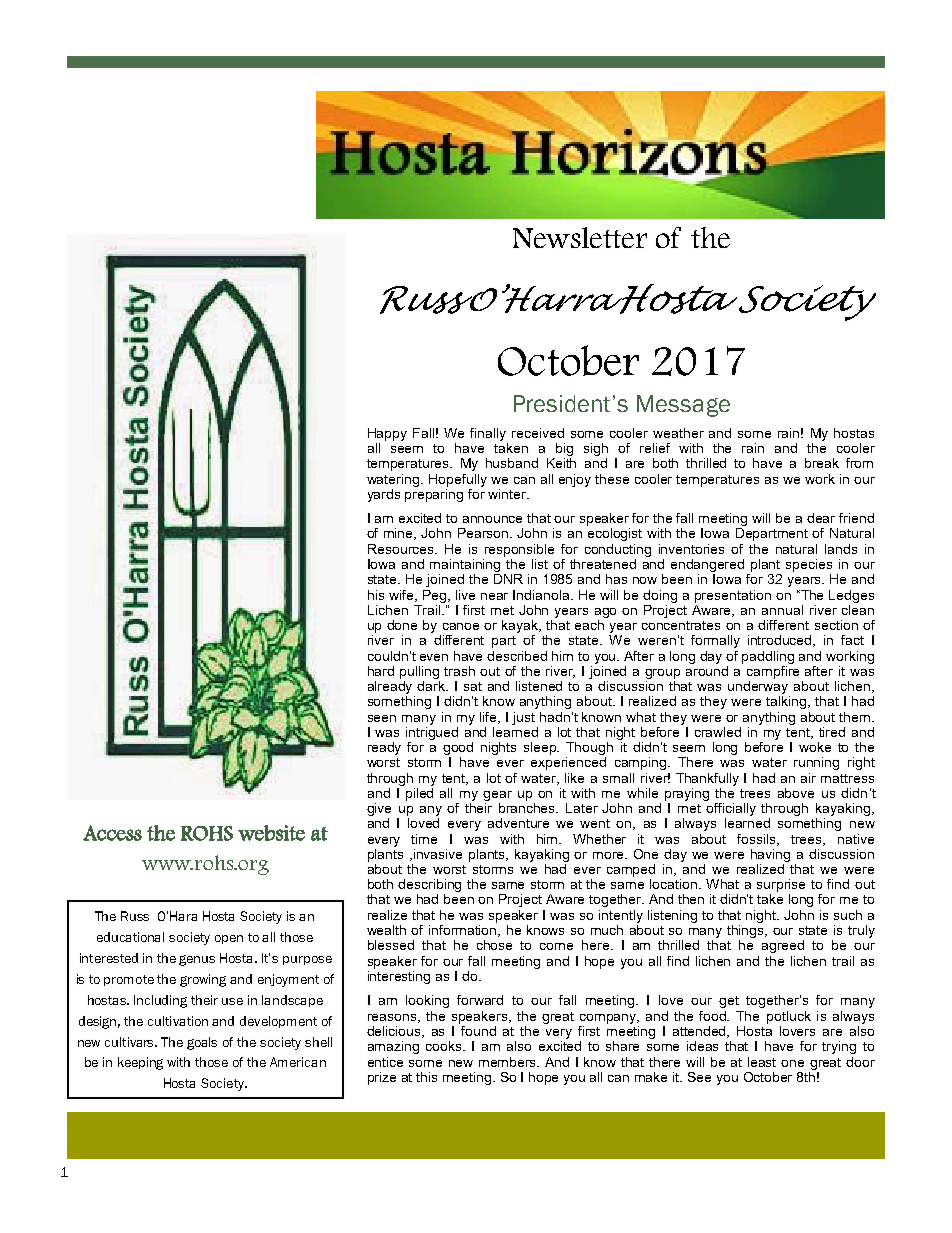  I want to click on goals, so click(202, 1043).
